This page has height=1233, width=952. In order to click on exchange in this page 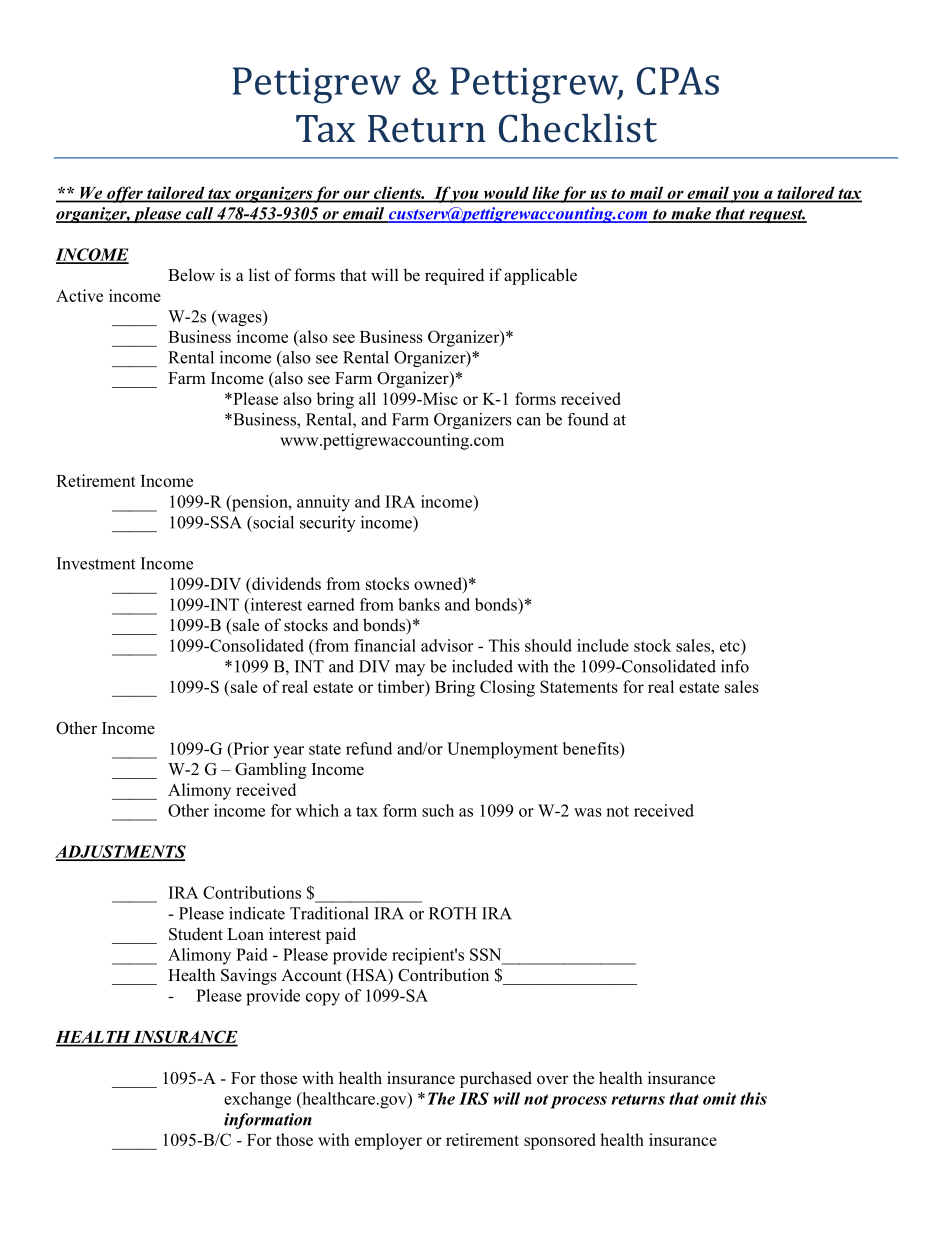, I will do `click(257, 1100)`.
